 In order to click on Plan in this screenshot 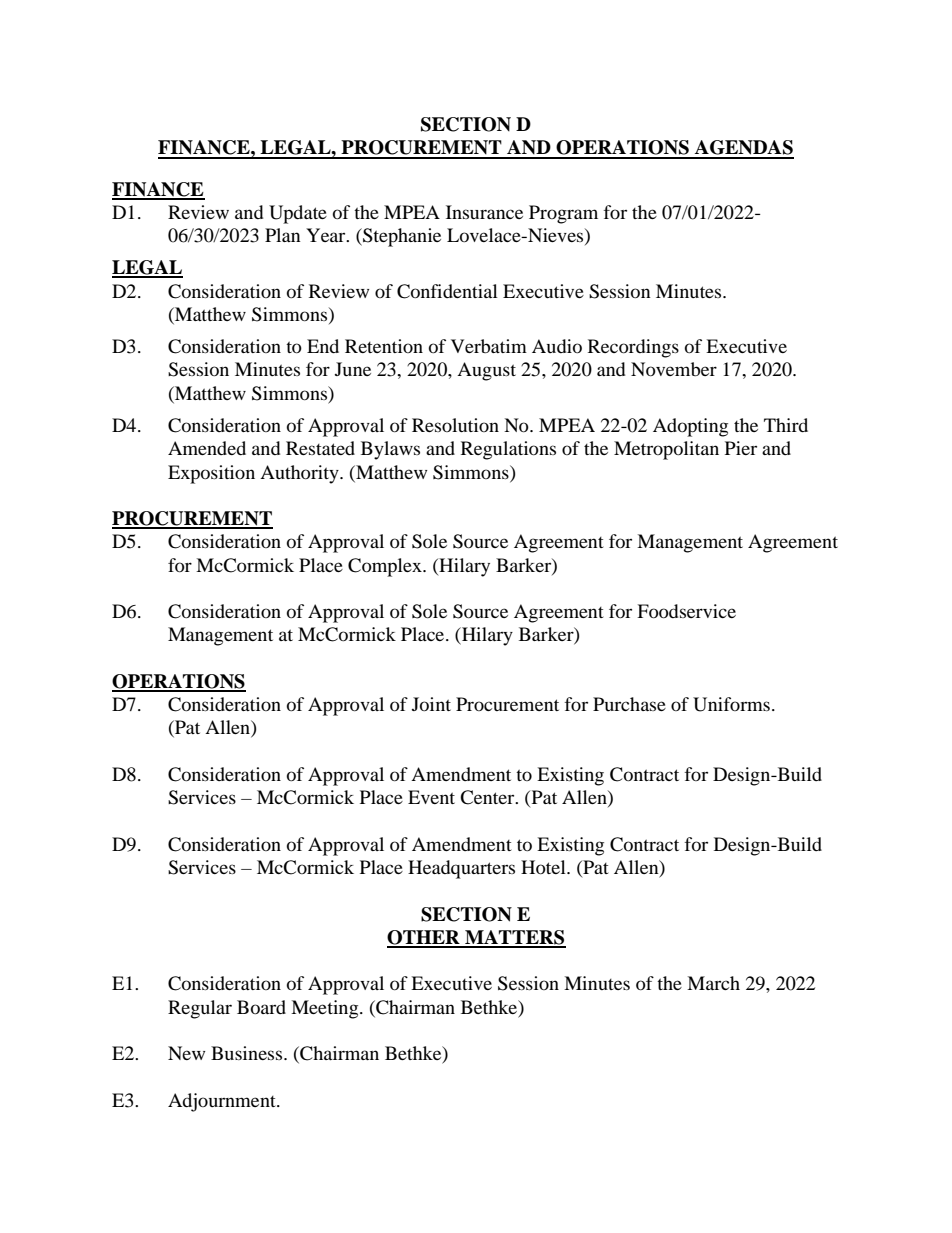, I will do `click(283, 235)`.
